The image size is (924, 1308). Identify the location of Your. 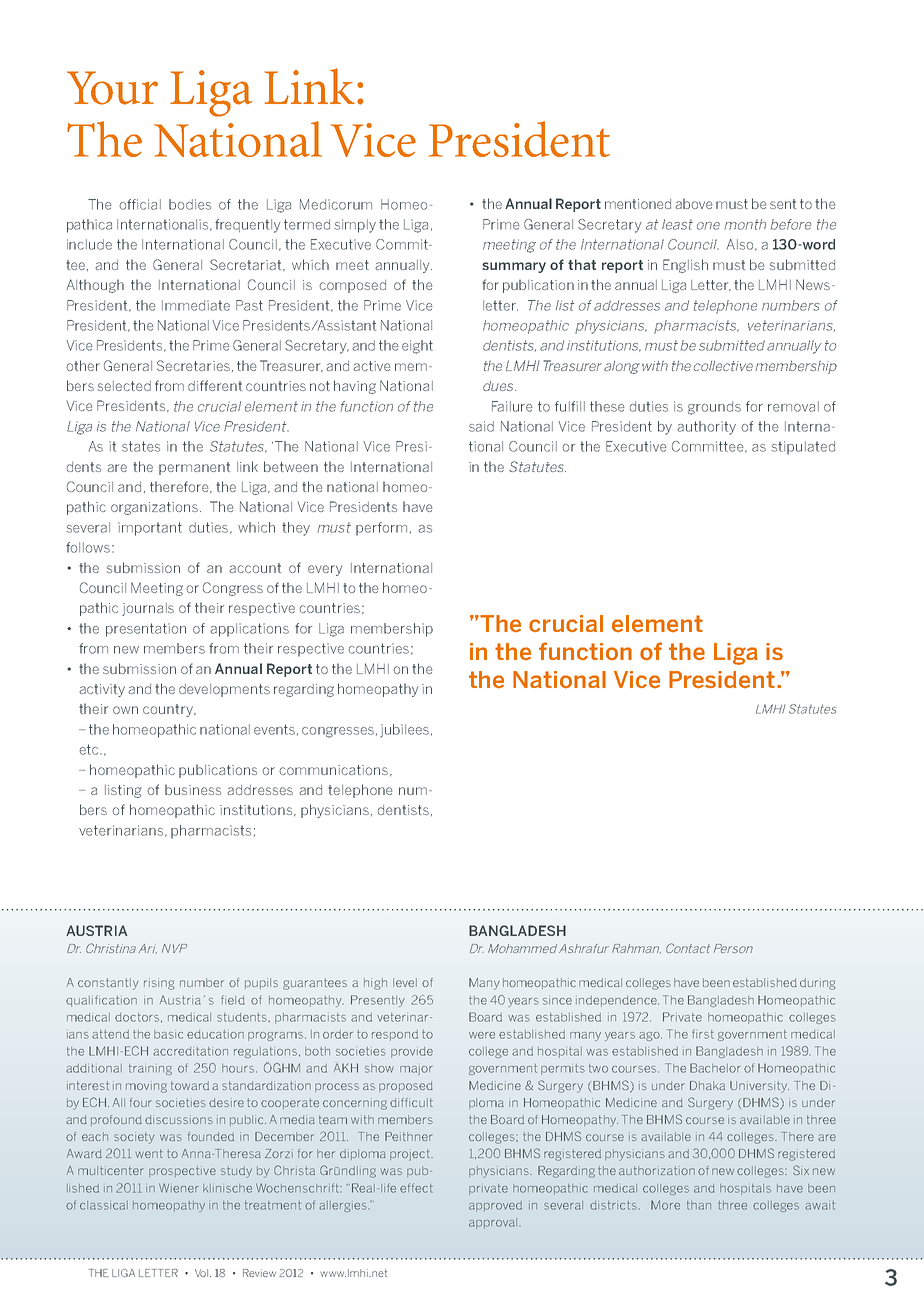
(112, 88).
